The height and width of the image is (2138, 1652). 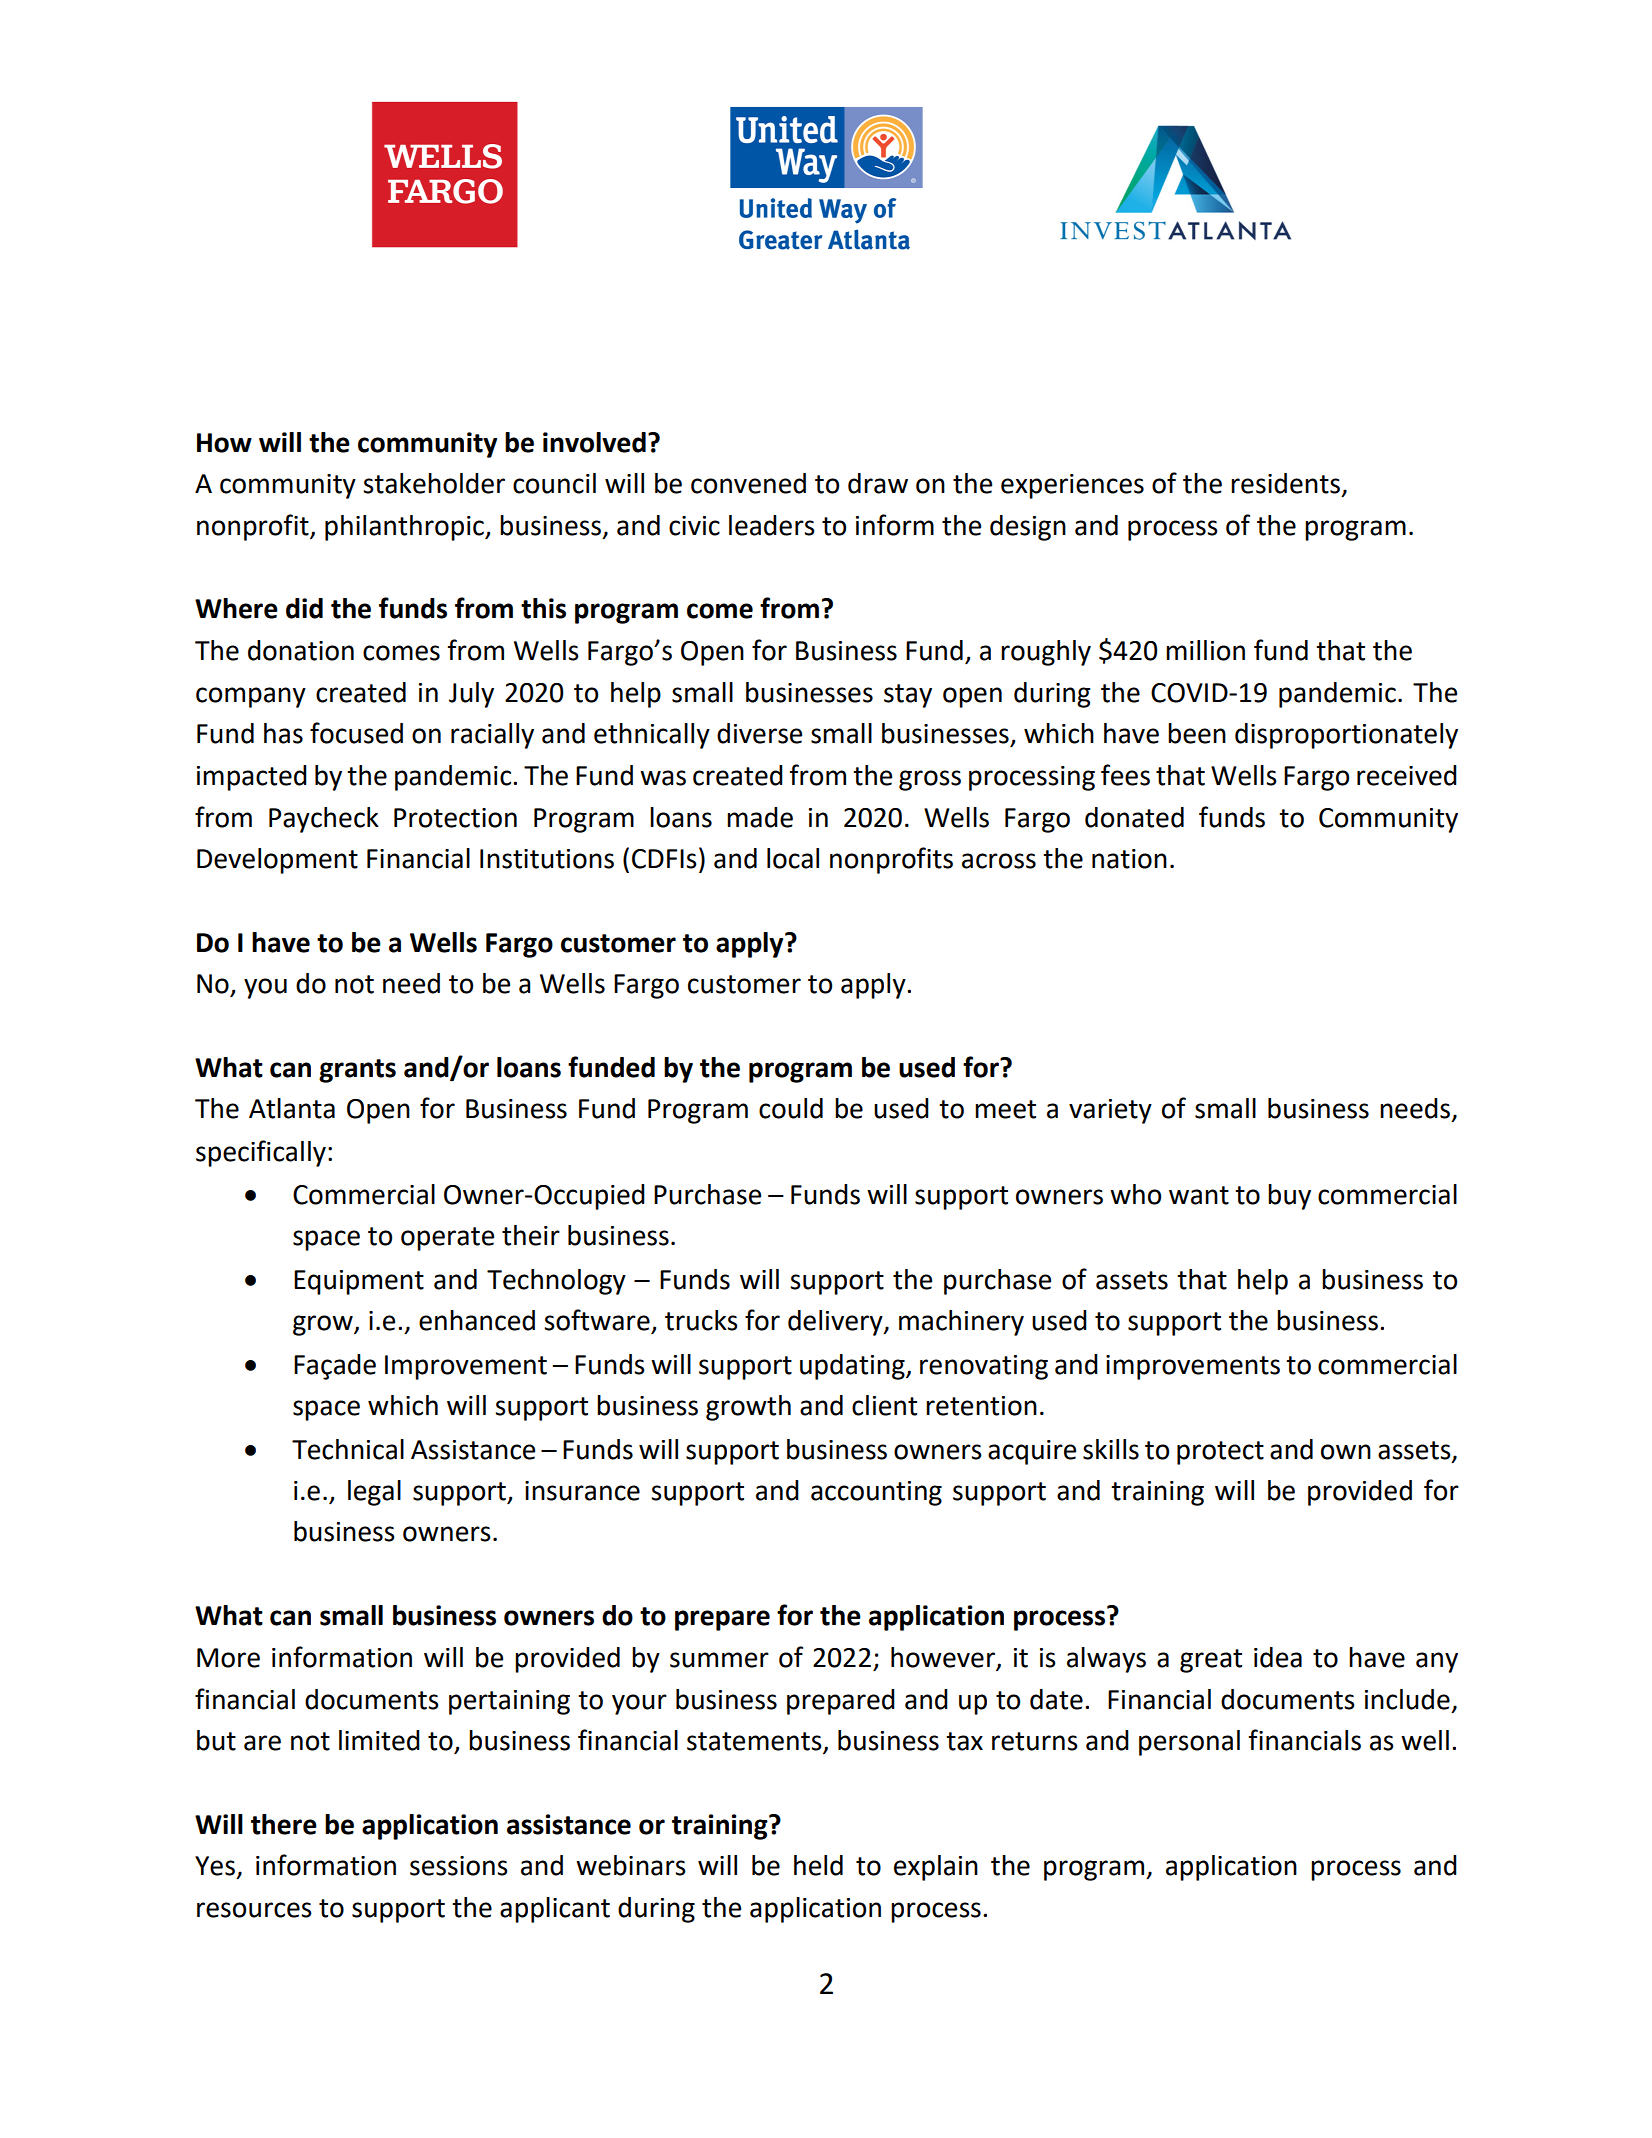 I want to click on there, so click(x=284, y=1824).
